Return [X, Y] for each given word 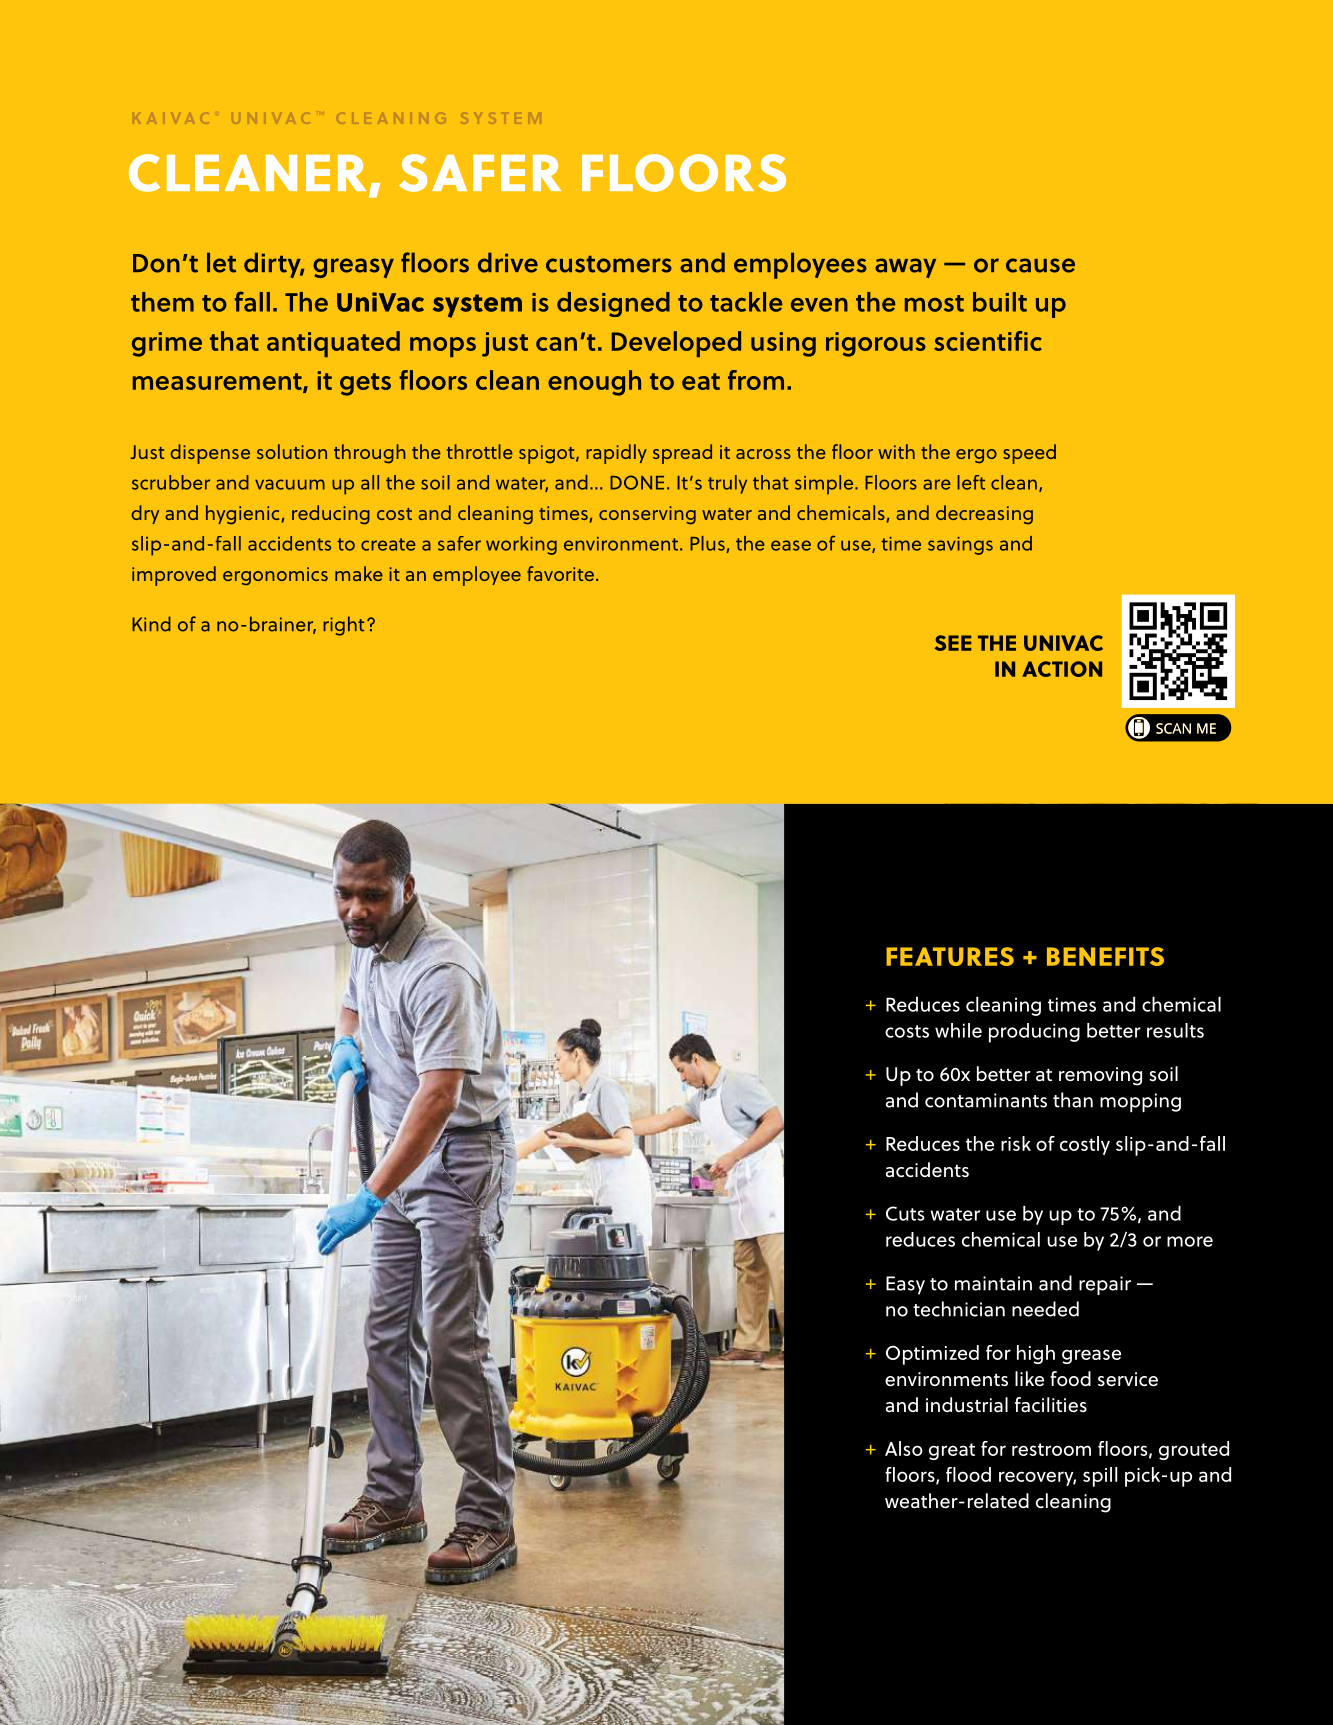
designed [613, 304]
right [344, 626]
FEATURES [950, 956]
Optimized [932, 1355]
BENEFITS [1105, 956]
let [221, 262]
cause [1040, 265]
